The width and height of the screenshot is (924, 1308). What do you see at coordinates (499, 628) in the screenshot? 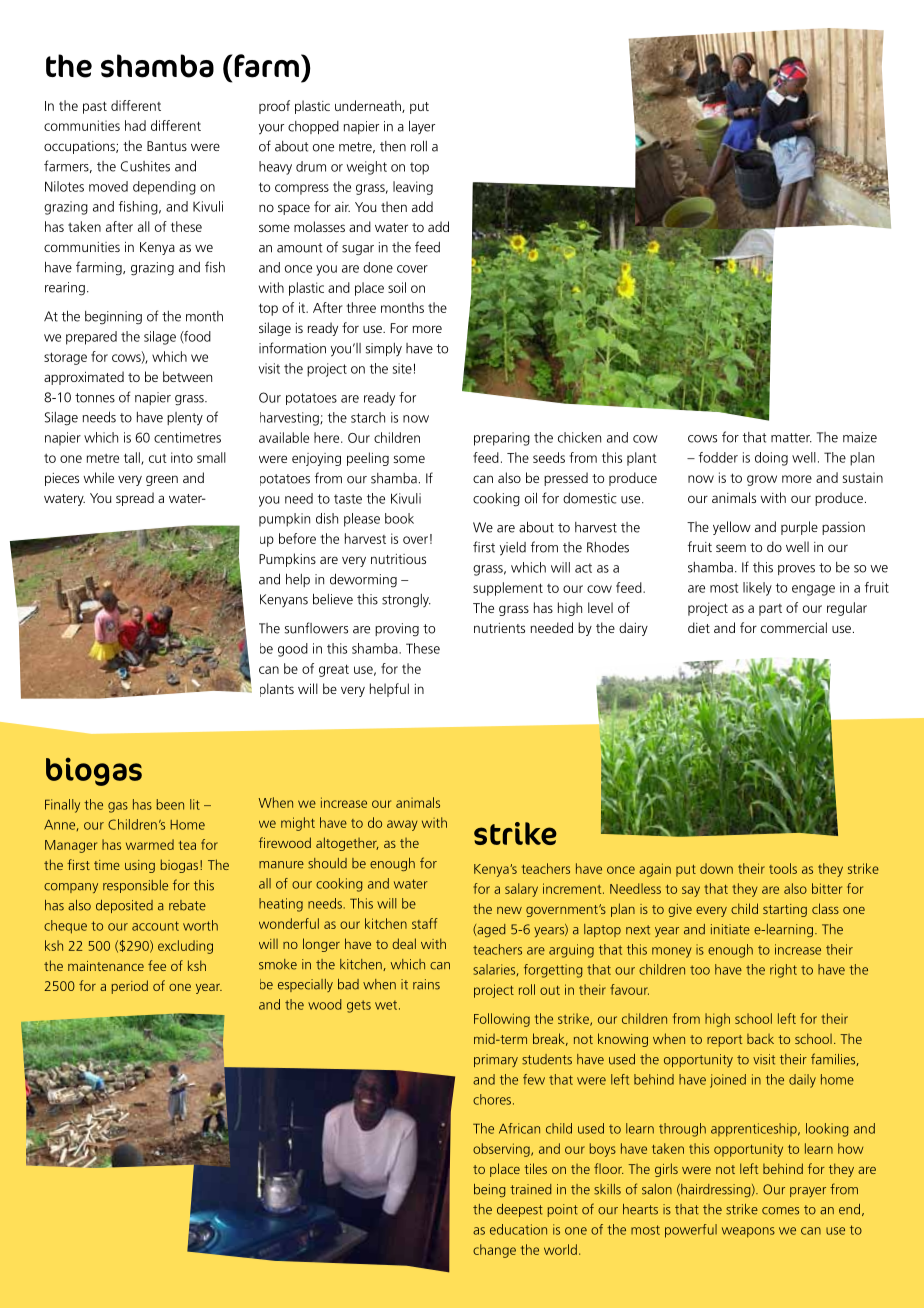
I see `nutrients` at bounding box center [499, 628].
